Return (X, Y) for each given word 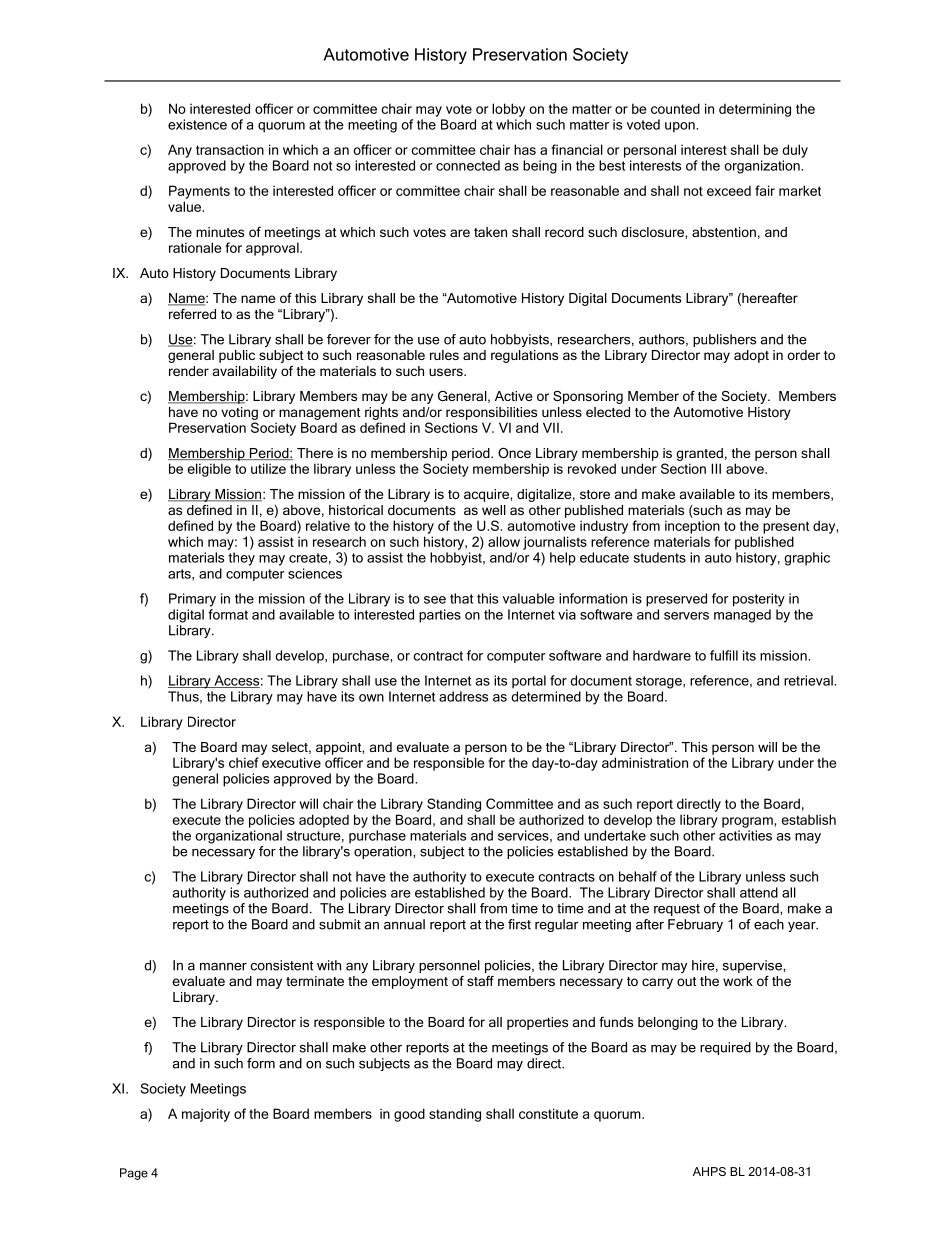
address (463, 696)
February (695, 925)
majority (206, 1115)
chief (244, 762)
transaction (230, 149)
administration (645, 762)
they (241, 559)
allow (504, 541)
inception (692, 527)
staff (480, 981)
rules (444, 355)
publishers (724, 340)
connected (468, 165)
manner (223, 967)
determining (755, 110)
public (237, 356)
